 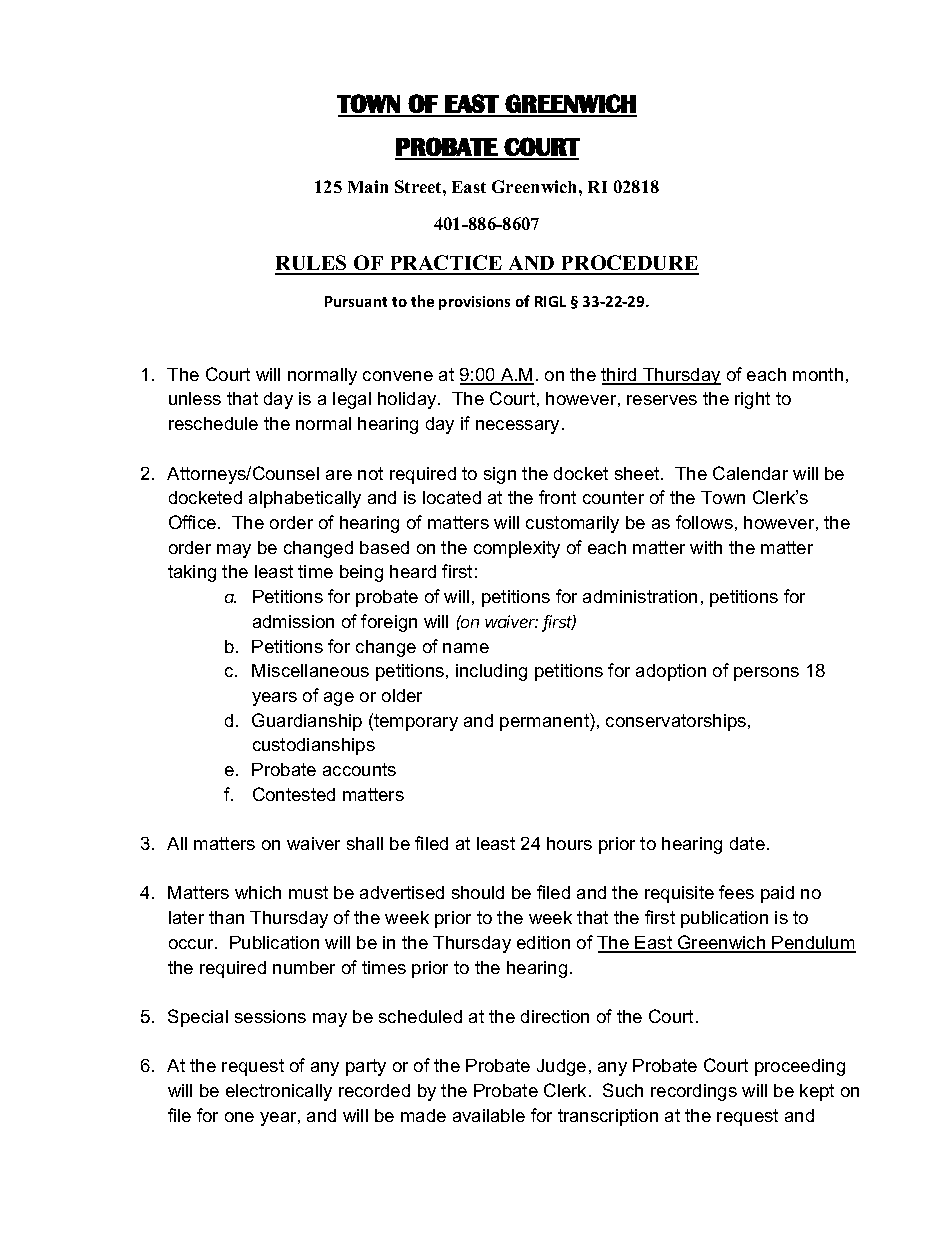 What do you see at coordinates (213, 423) in the image?
I see `reschedule` at bounding box center [213, 423].
